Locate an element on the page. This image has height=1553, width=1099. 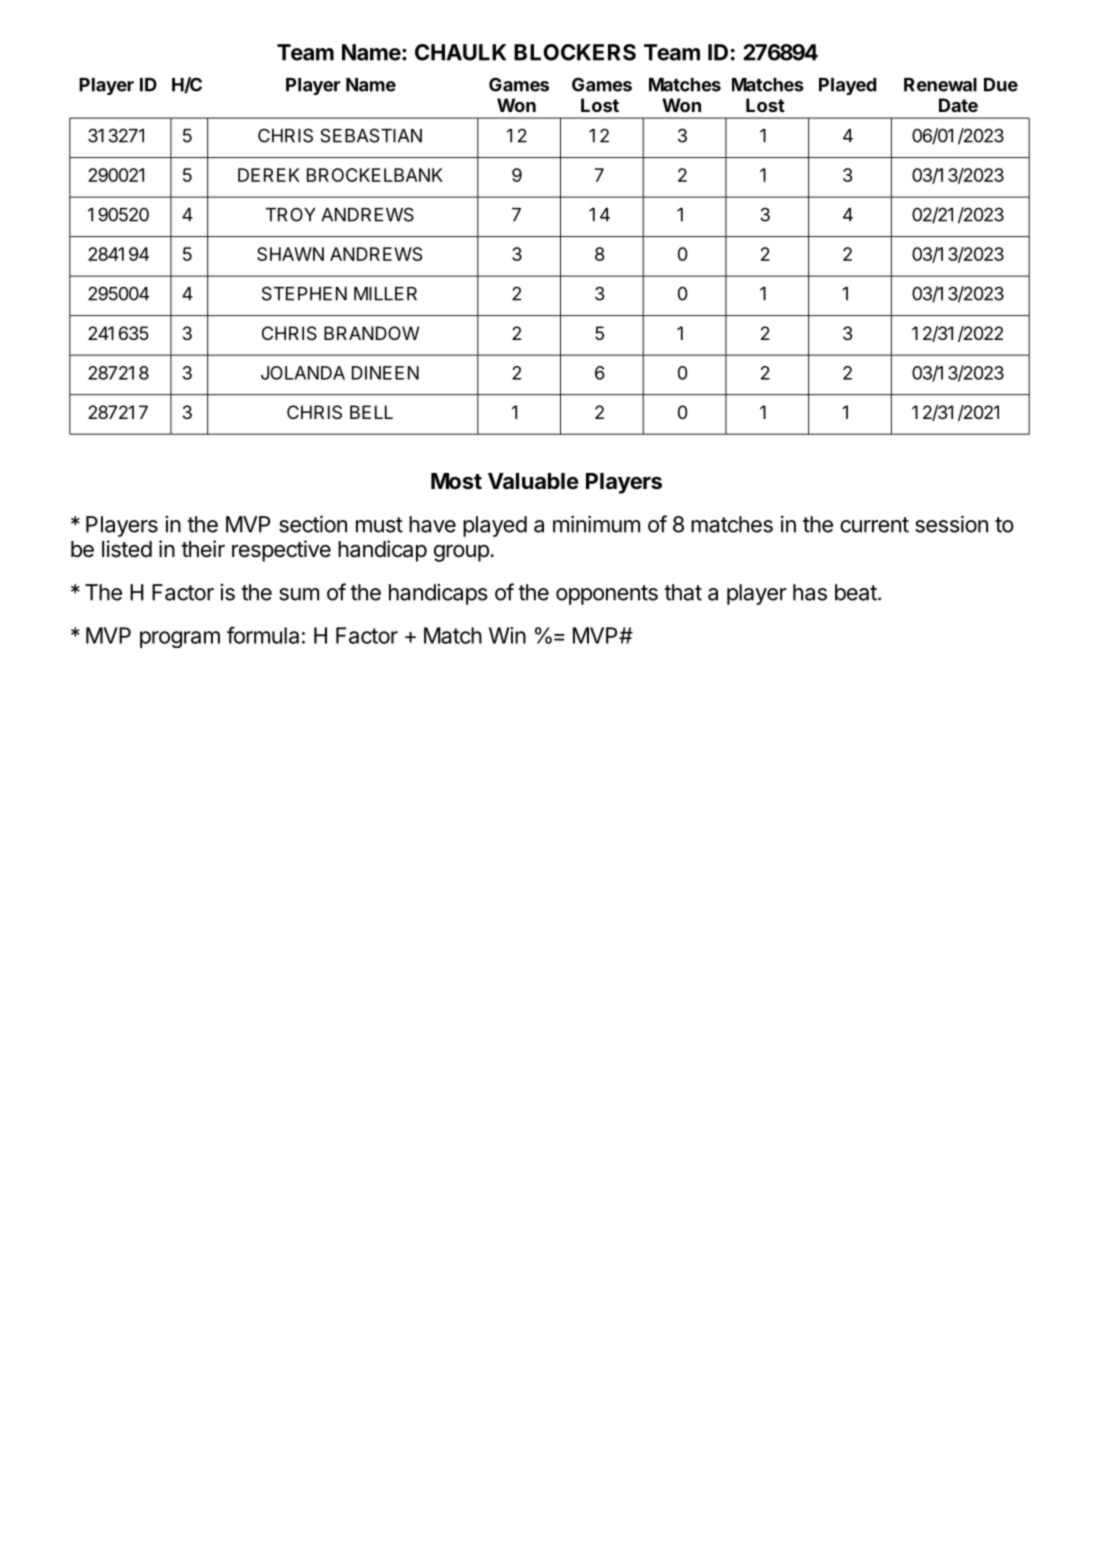
current is located at coordinates (874, 525).
